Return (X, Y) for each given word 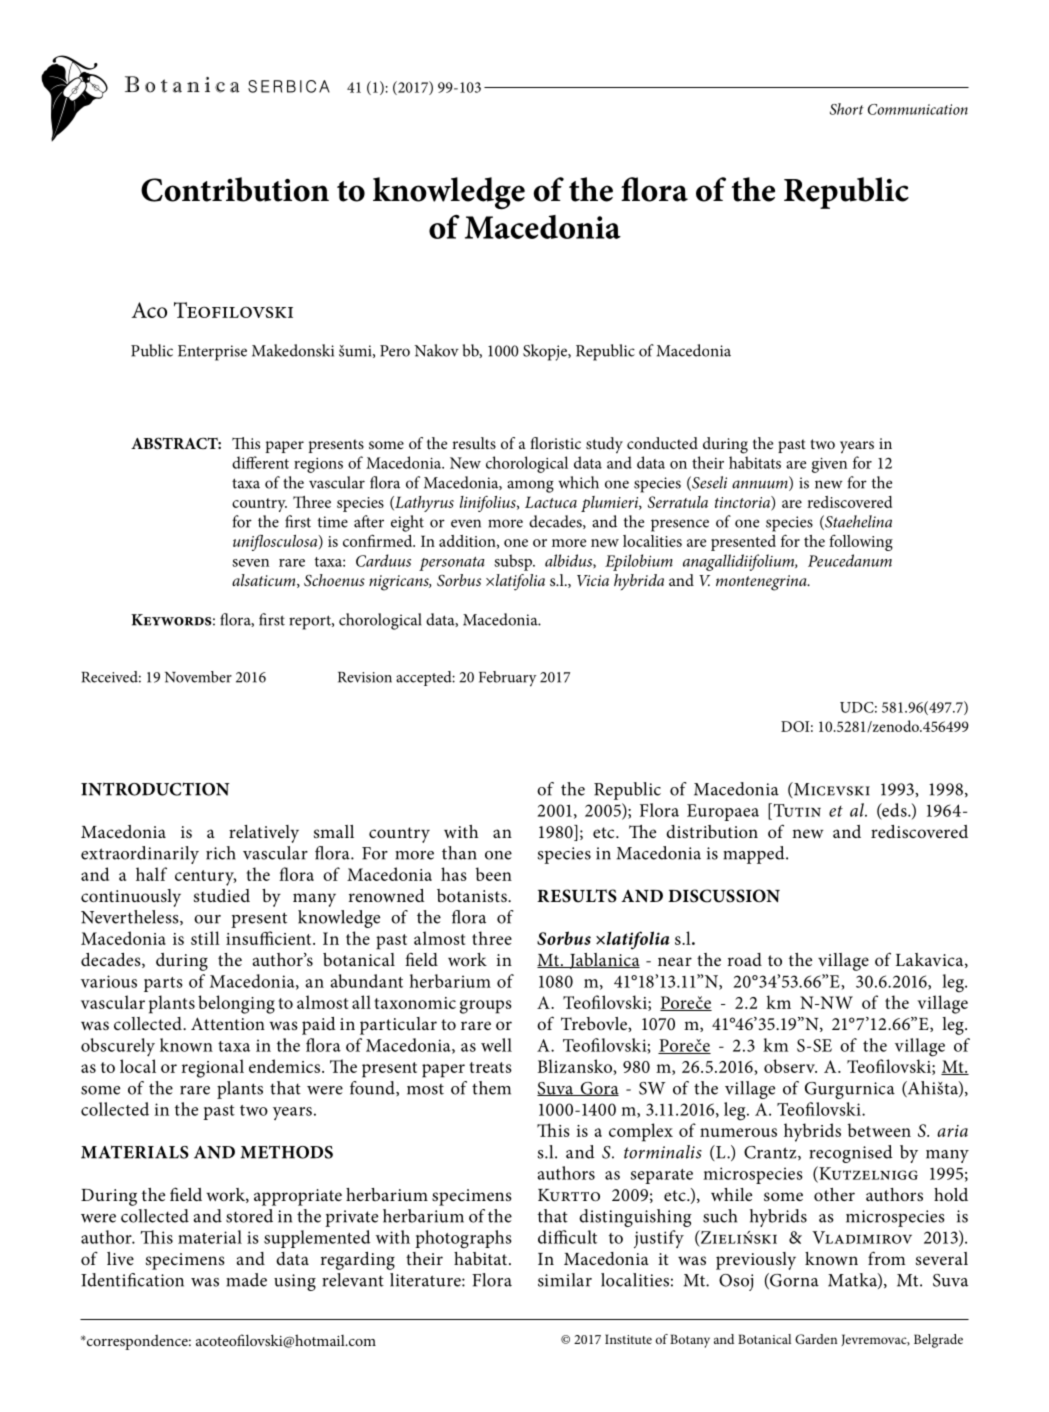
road (744, 959)
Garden (816, 1339)
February (508, 679)
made (246, 1280)
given (829, 465)
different (260, 462)
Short (847, 109)
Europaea (723, 812)
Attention (228, 1023)
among (530, 486)
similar (565, 1280)
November (198, 677)
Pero (395, 351)
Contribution (235, 189)
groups (486, 1007)
